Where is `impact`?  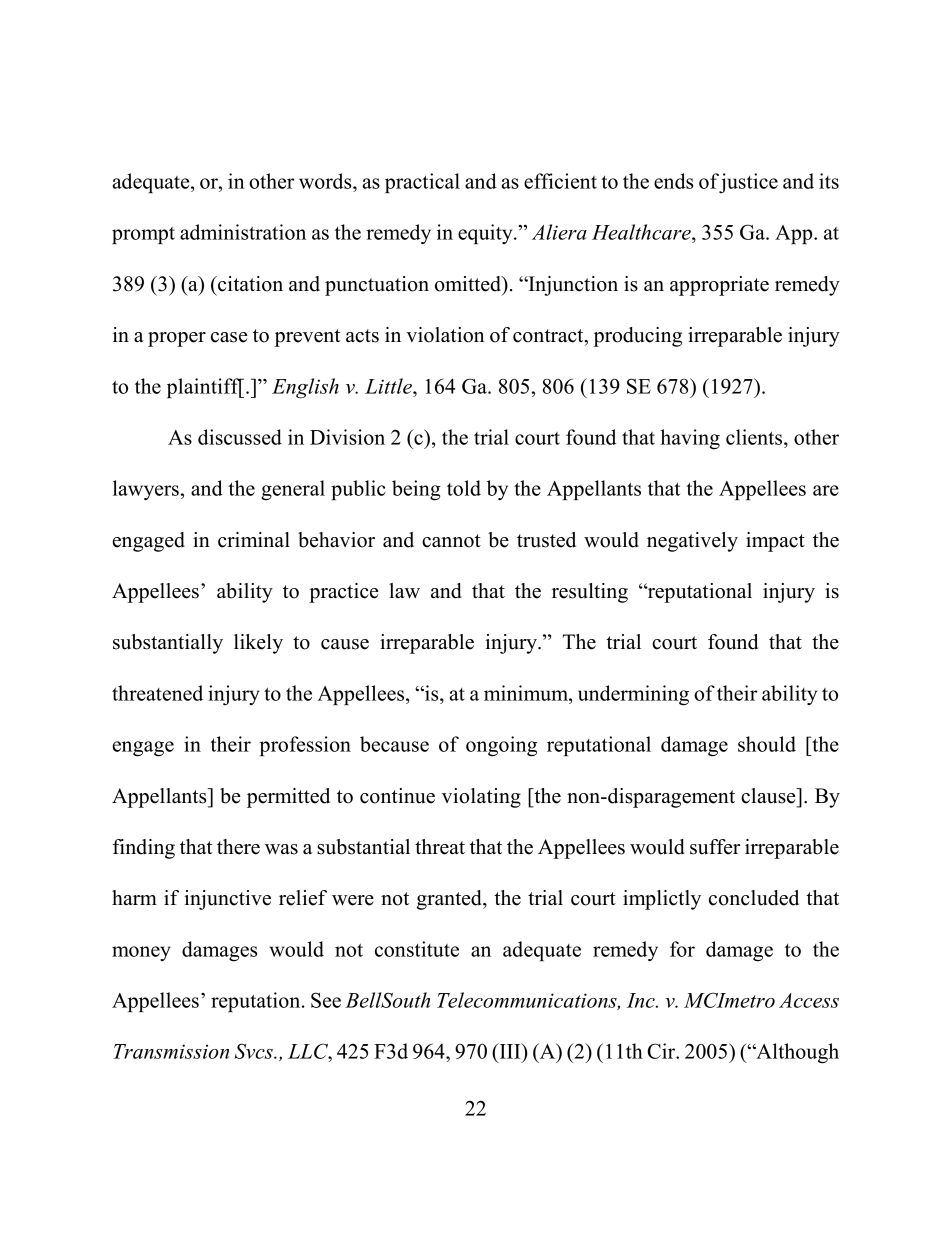 impact is located at coordinates (775, 542).
